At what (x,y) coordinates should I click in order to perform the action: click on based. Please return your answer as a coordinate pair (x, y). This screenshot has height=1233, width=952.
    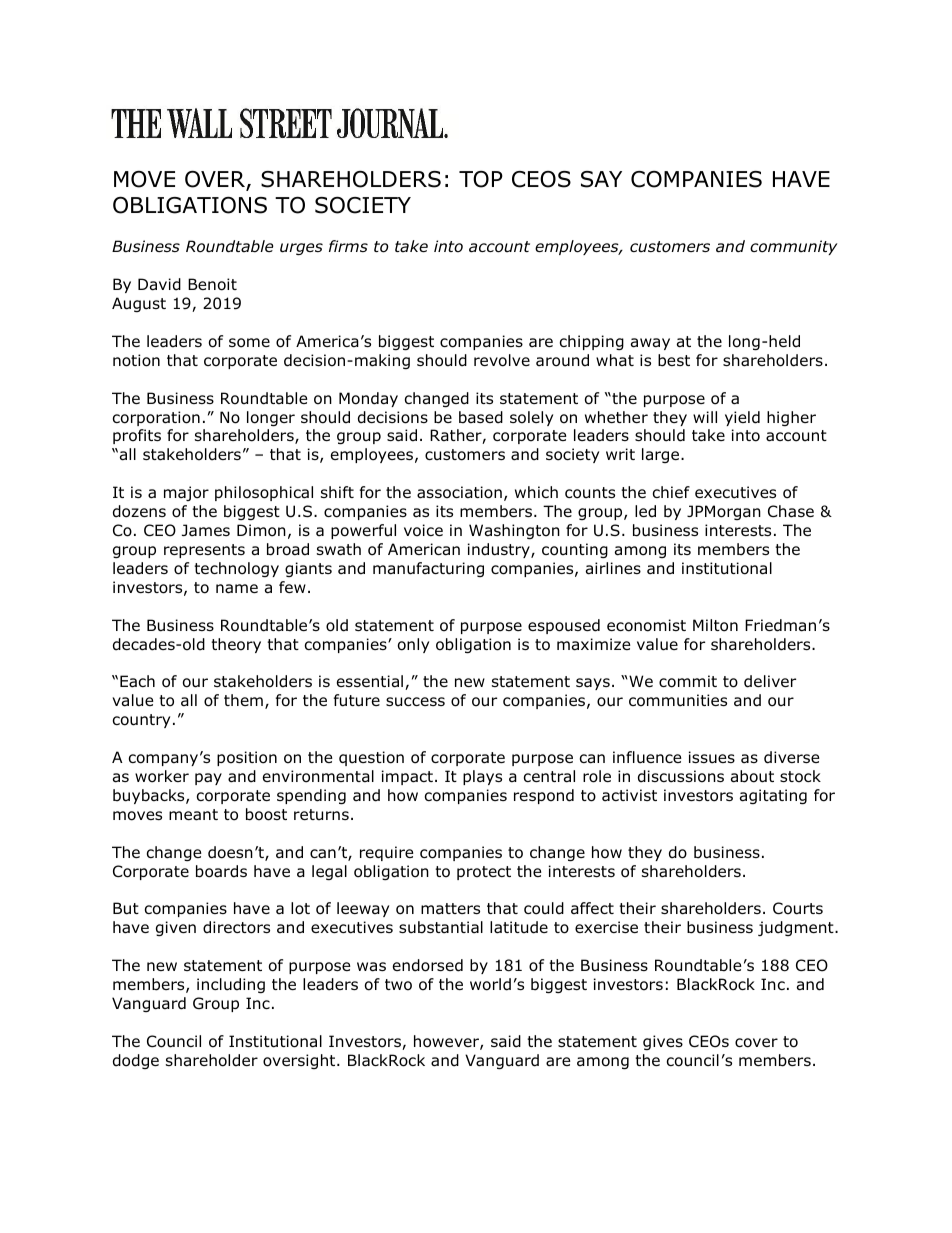
    Looking at the image, I should click on (481, 417).
